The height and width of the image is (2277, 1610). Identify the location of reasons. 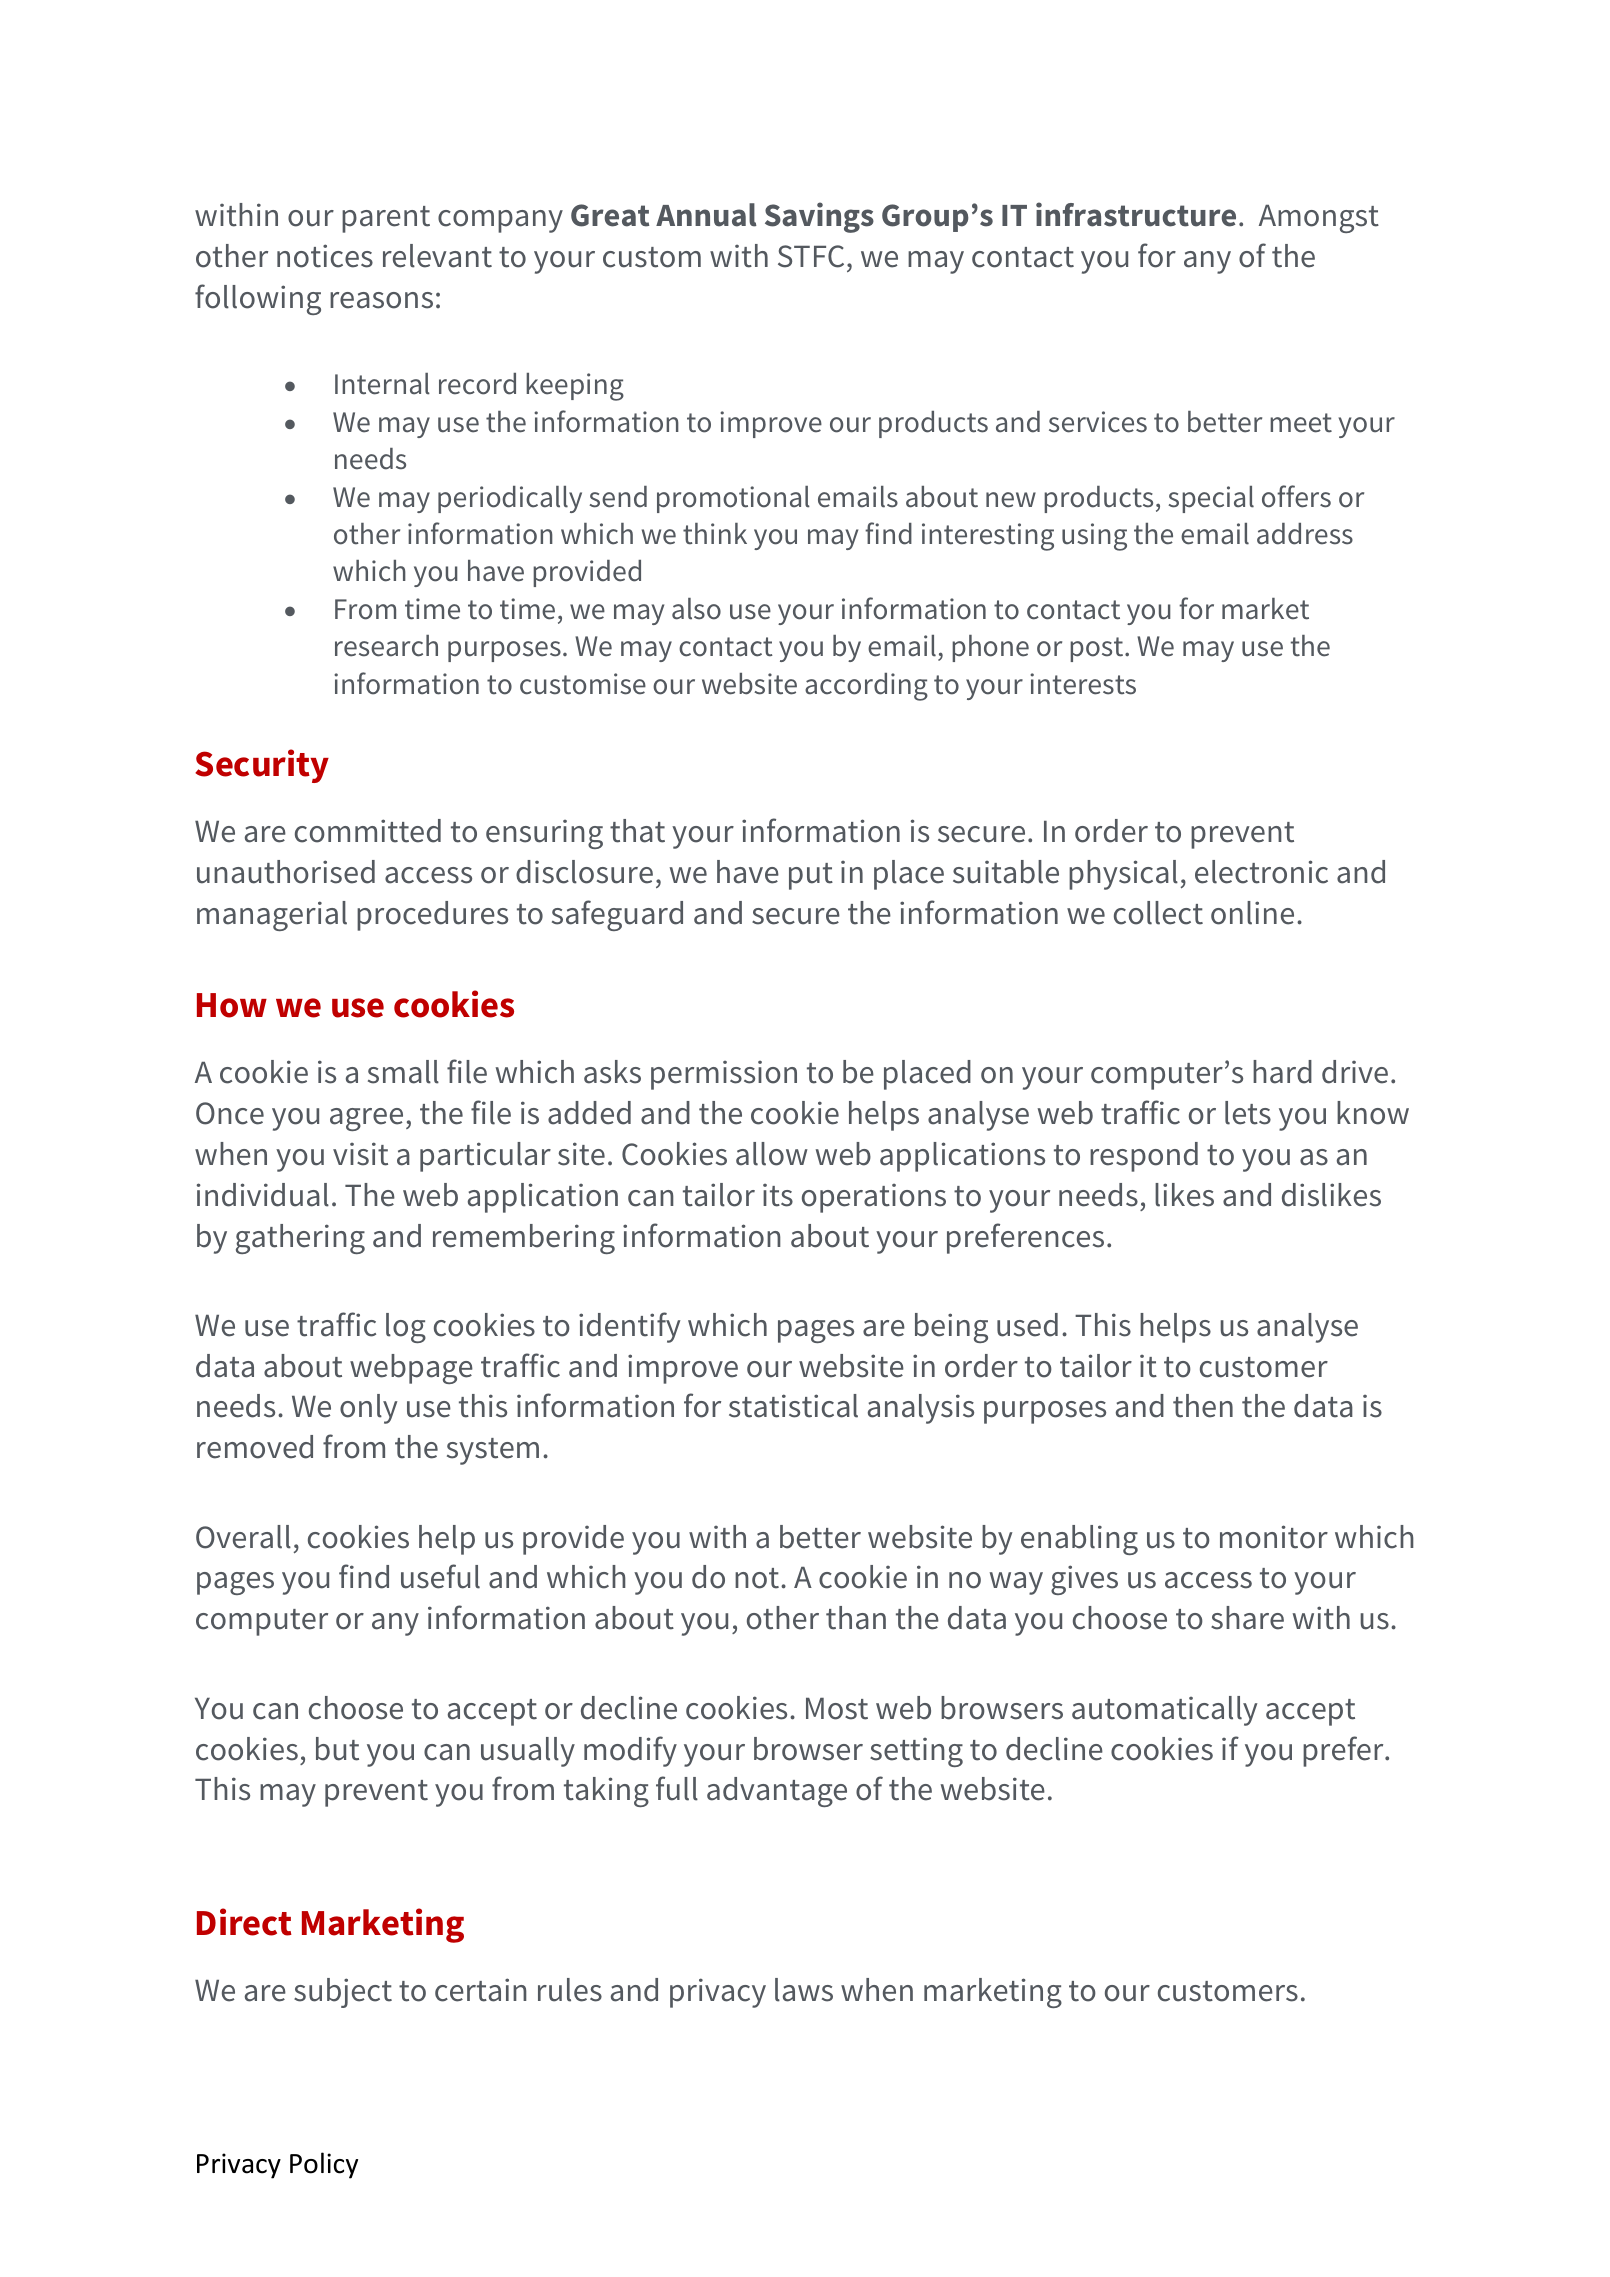
(381, 300).
